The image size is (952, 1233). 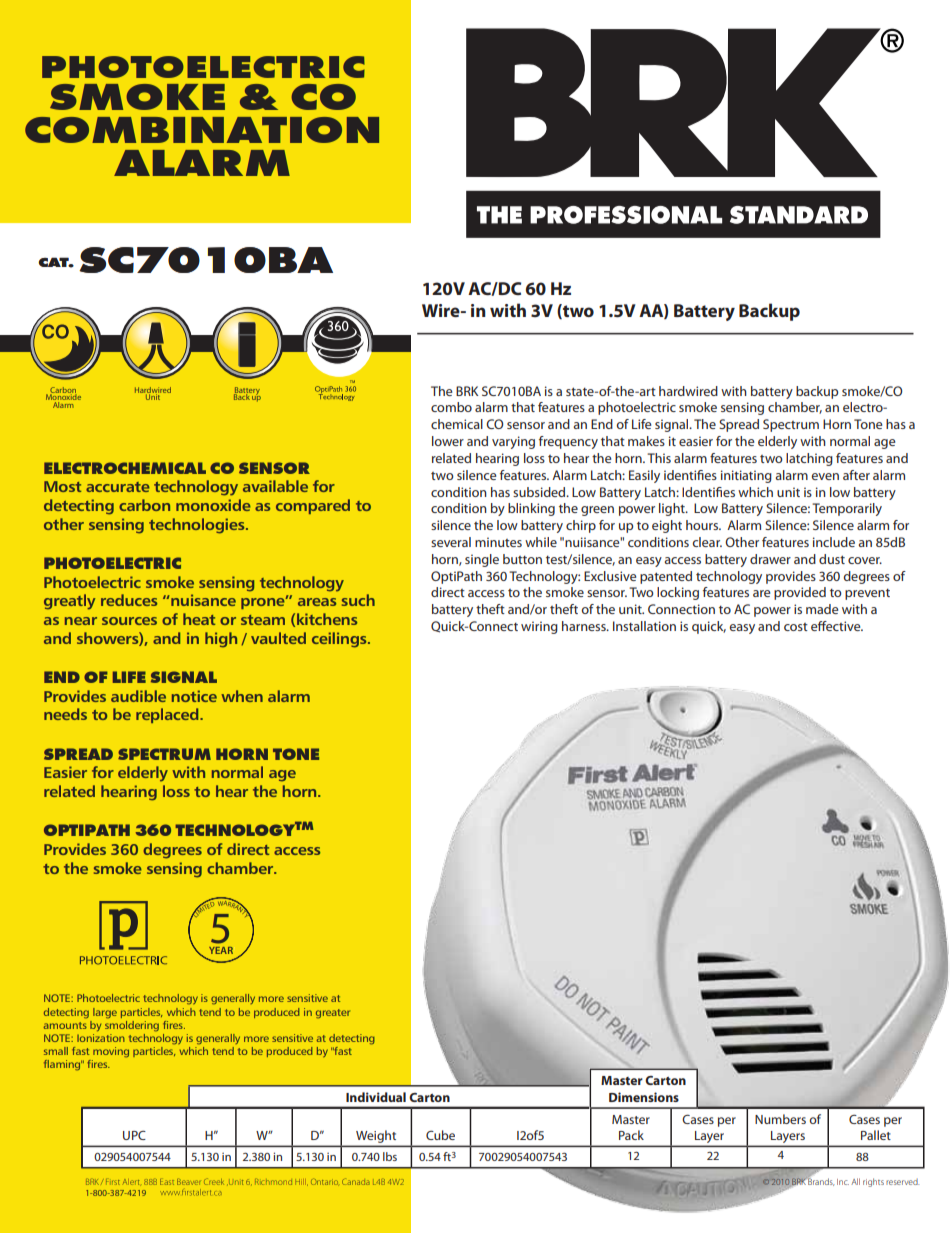 I want to click on wiring, so click(x=539, y=627).
